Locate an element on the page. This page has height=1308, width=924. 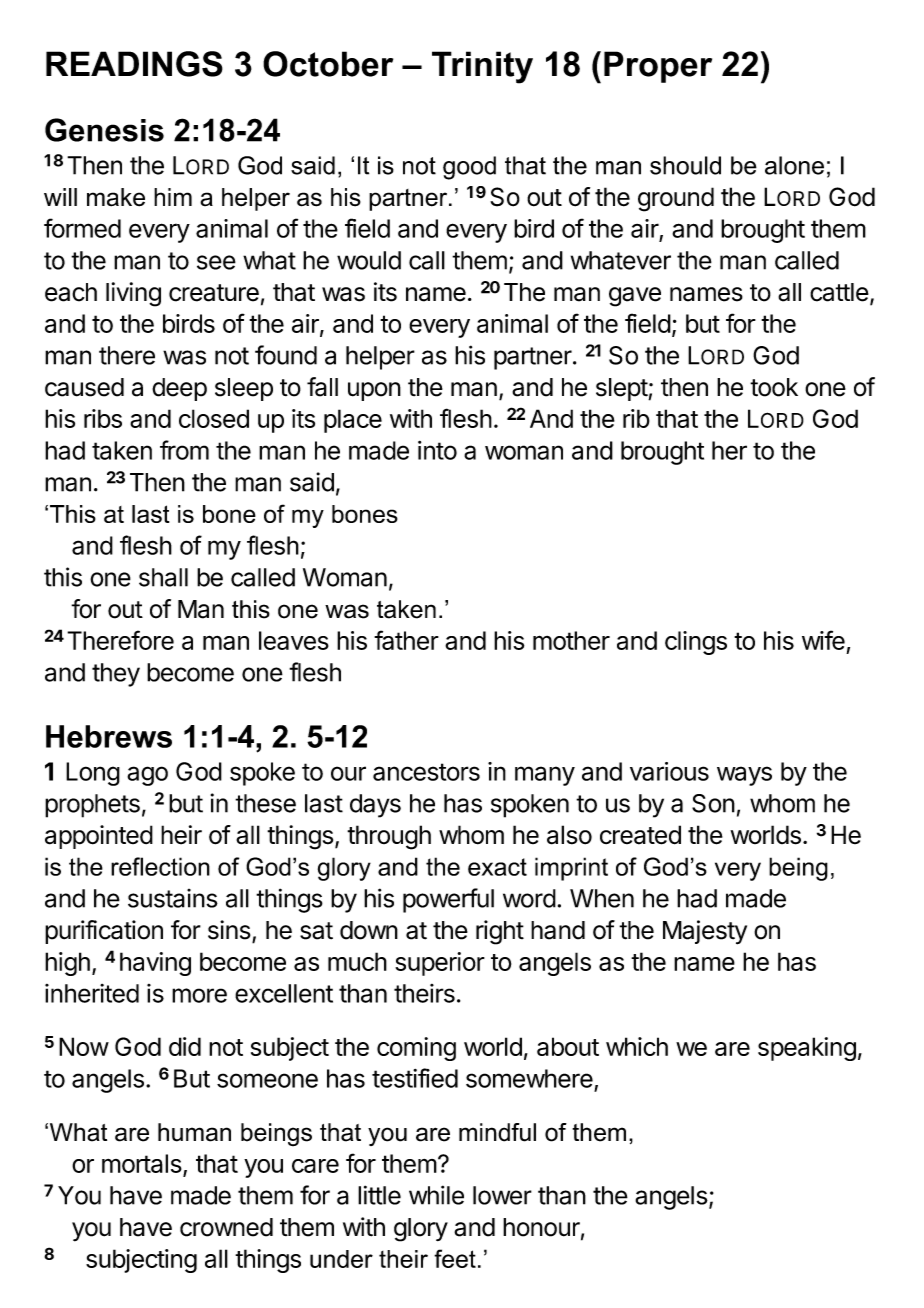
exact is located at coordinates (497, 867).
